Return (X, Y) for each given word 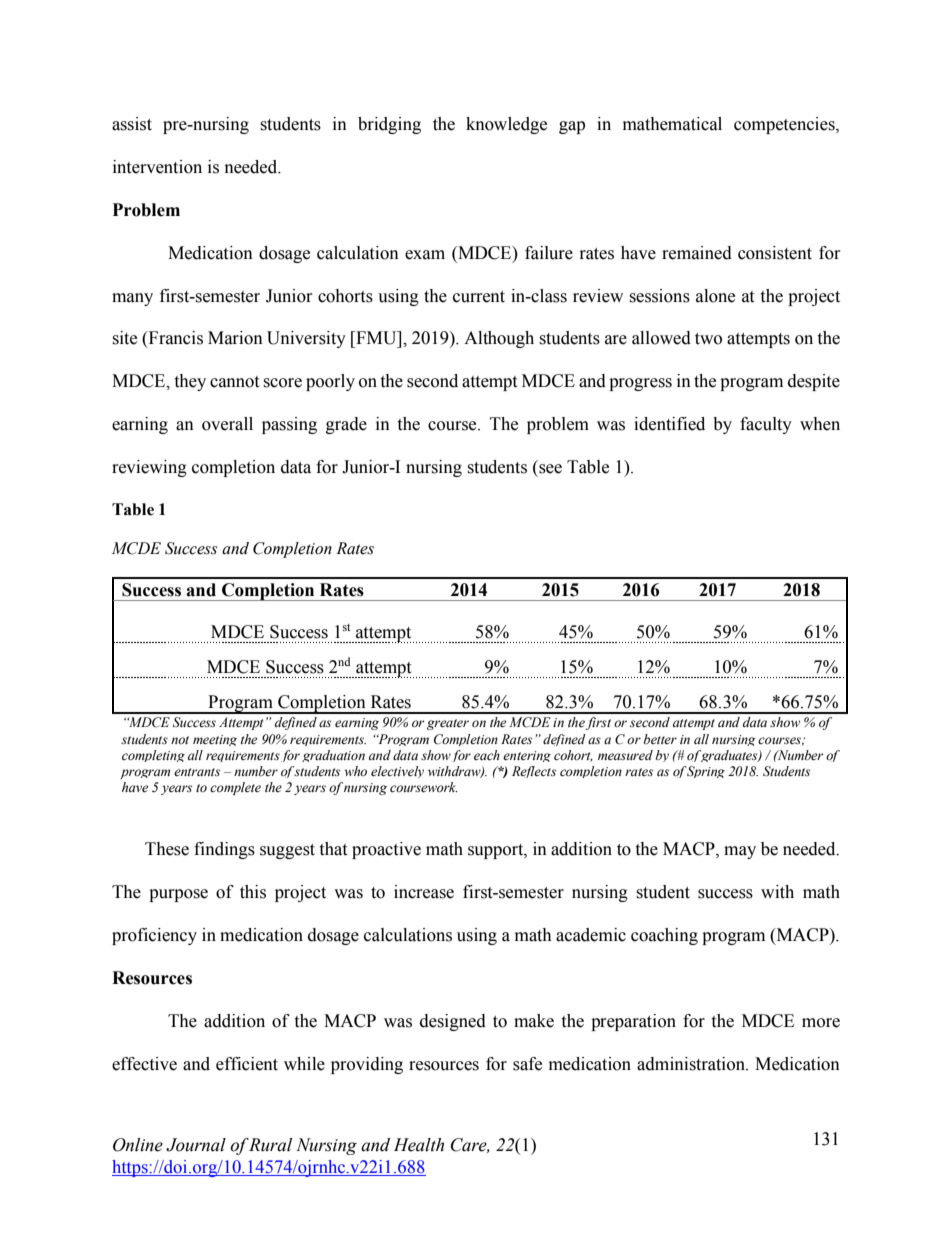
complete (235, 788)
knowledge (506, 125)
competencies (785, 125)
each (487, 755)
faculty (766, 425)
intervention (157, 167)
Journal (196, 1145)
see (550, 469)
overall (227, 424)
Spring (705, 772)
